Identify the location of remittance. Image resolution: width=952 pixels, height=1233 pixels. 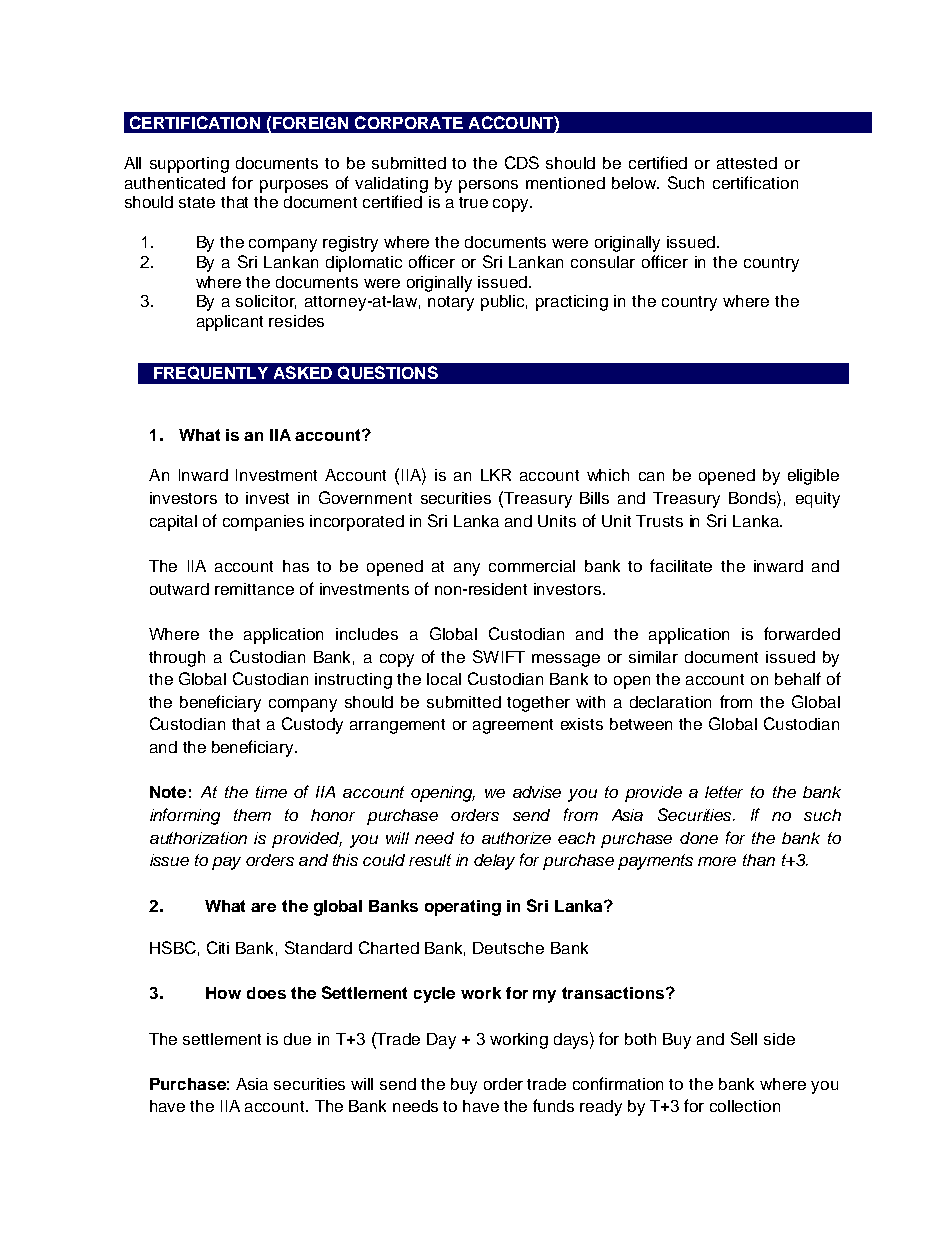
(254, 589).
